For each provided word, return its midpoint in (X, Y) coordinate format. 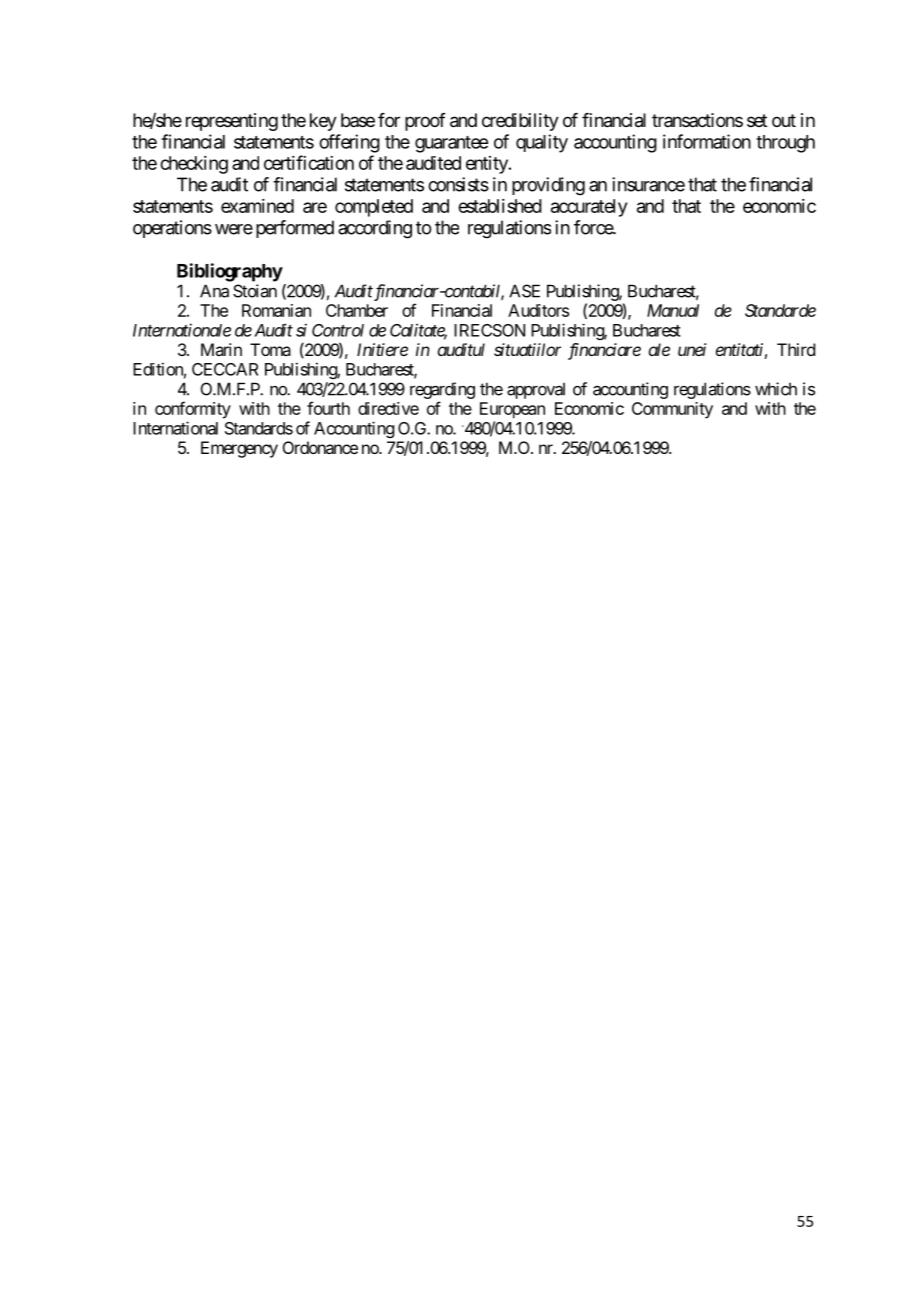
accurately (589, 208)
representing (232, 122)
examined (257, 206)
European (512, 410)
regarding (442, 390)
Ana (214, 291)
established (500, 206)
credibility (520, 122)
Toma (270, 349)
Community (672, 410)
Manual (673, 310)
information (707, 141)
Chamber (357, 310)
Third (796, 349)
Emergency (239, 449)
